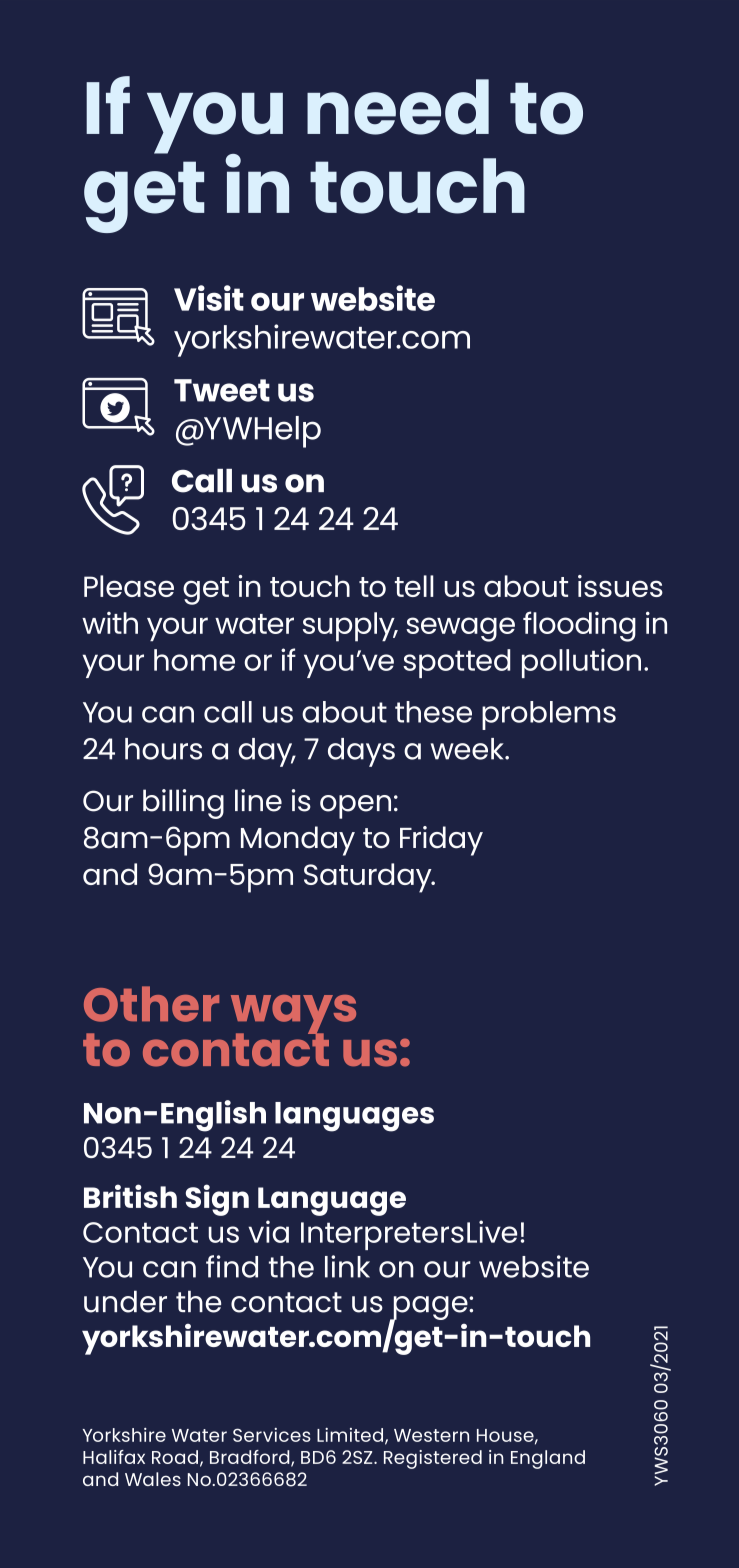  What do you see at coordinates (347, 1266) in the screenshot?
I see `link` at bounding box center [347, 1266].
